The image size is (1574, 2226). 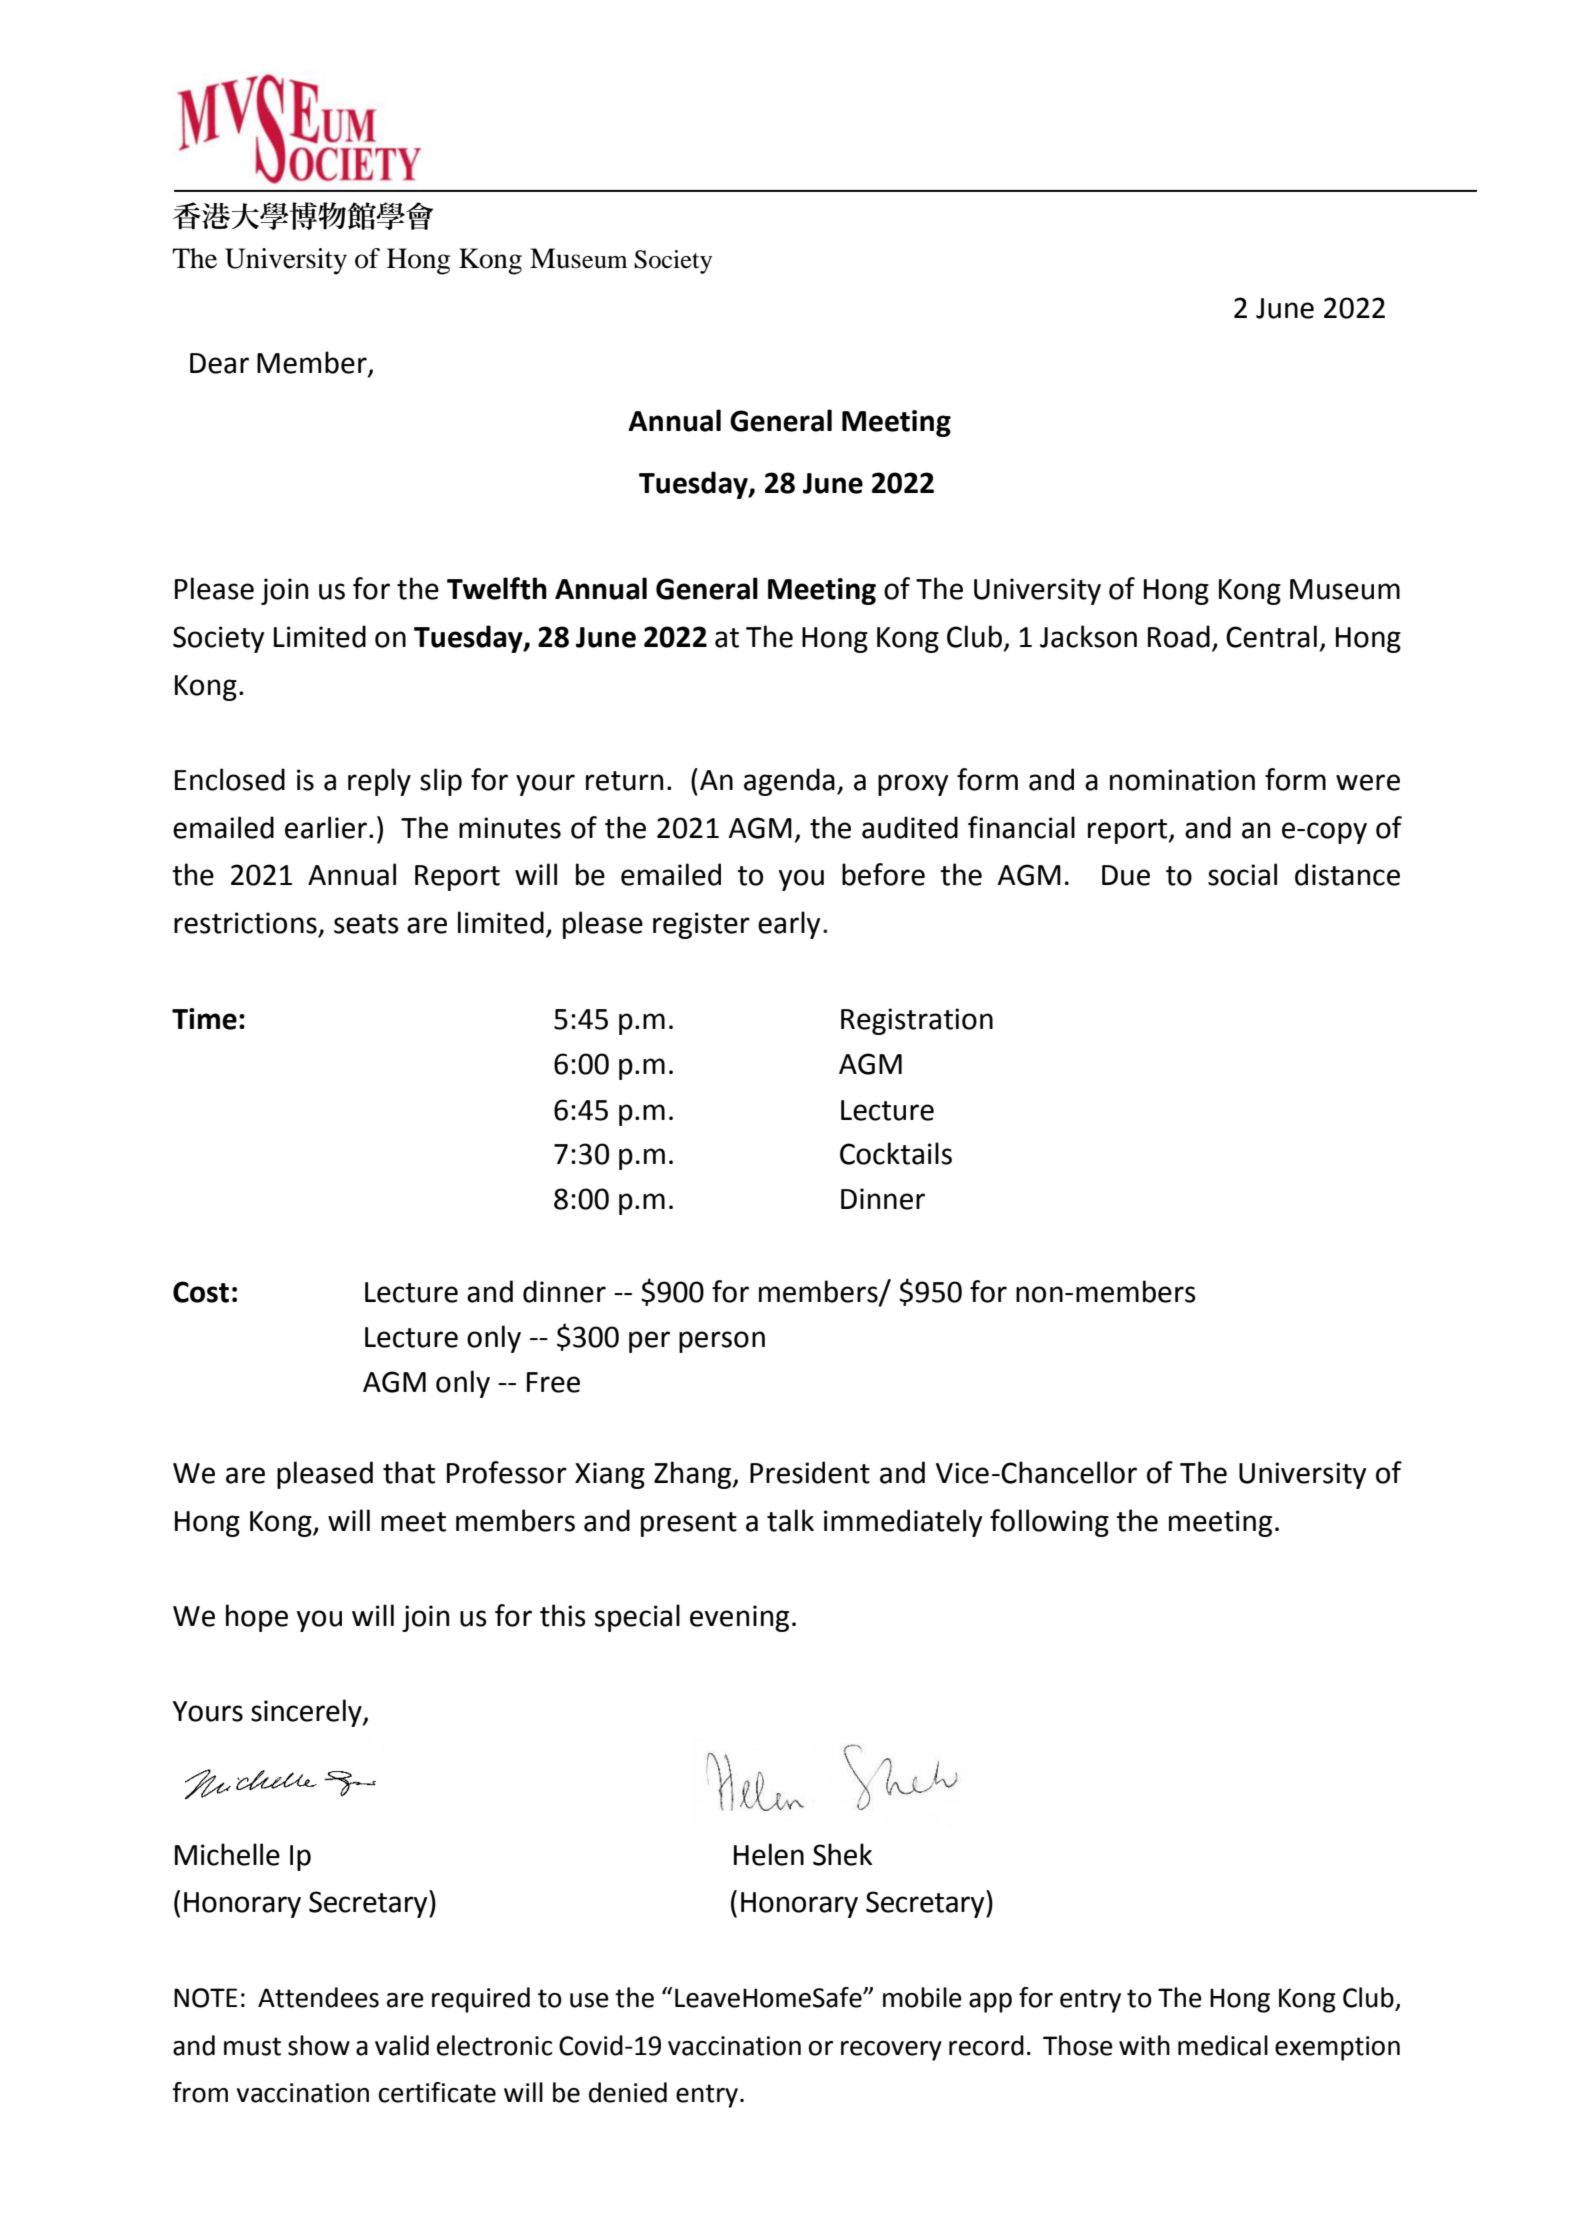 I want to click on person, so click(x=722, y=1342).
